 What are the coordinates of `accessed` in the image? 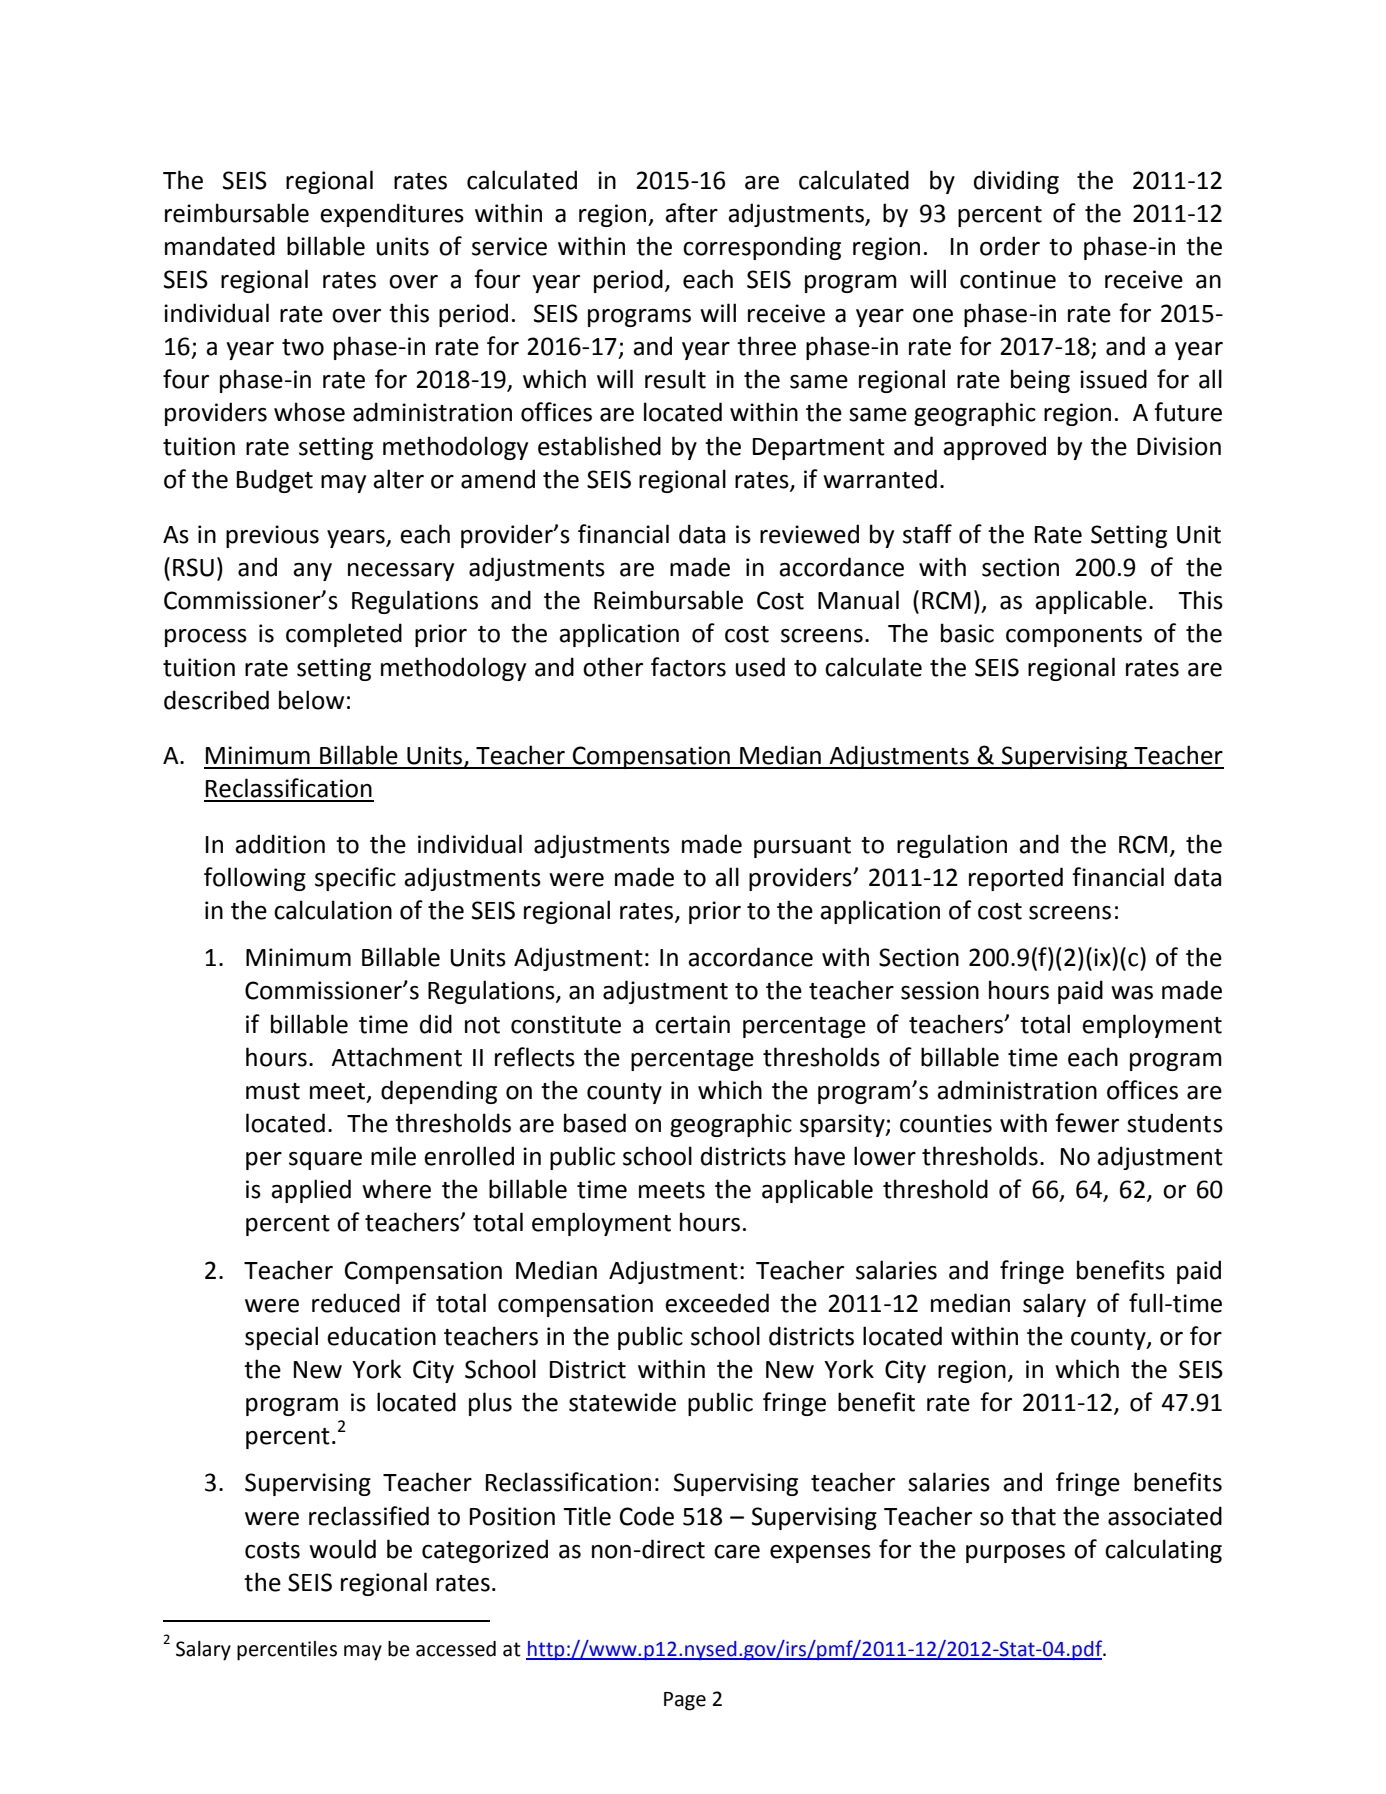 It's located at (456, 1649).
